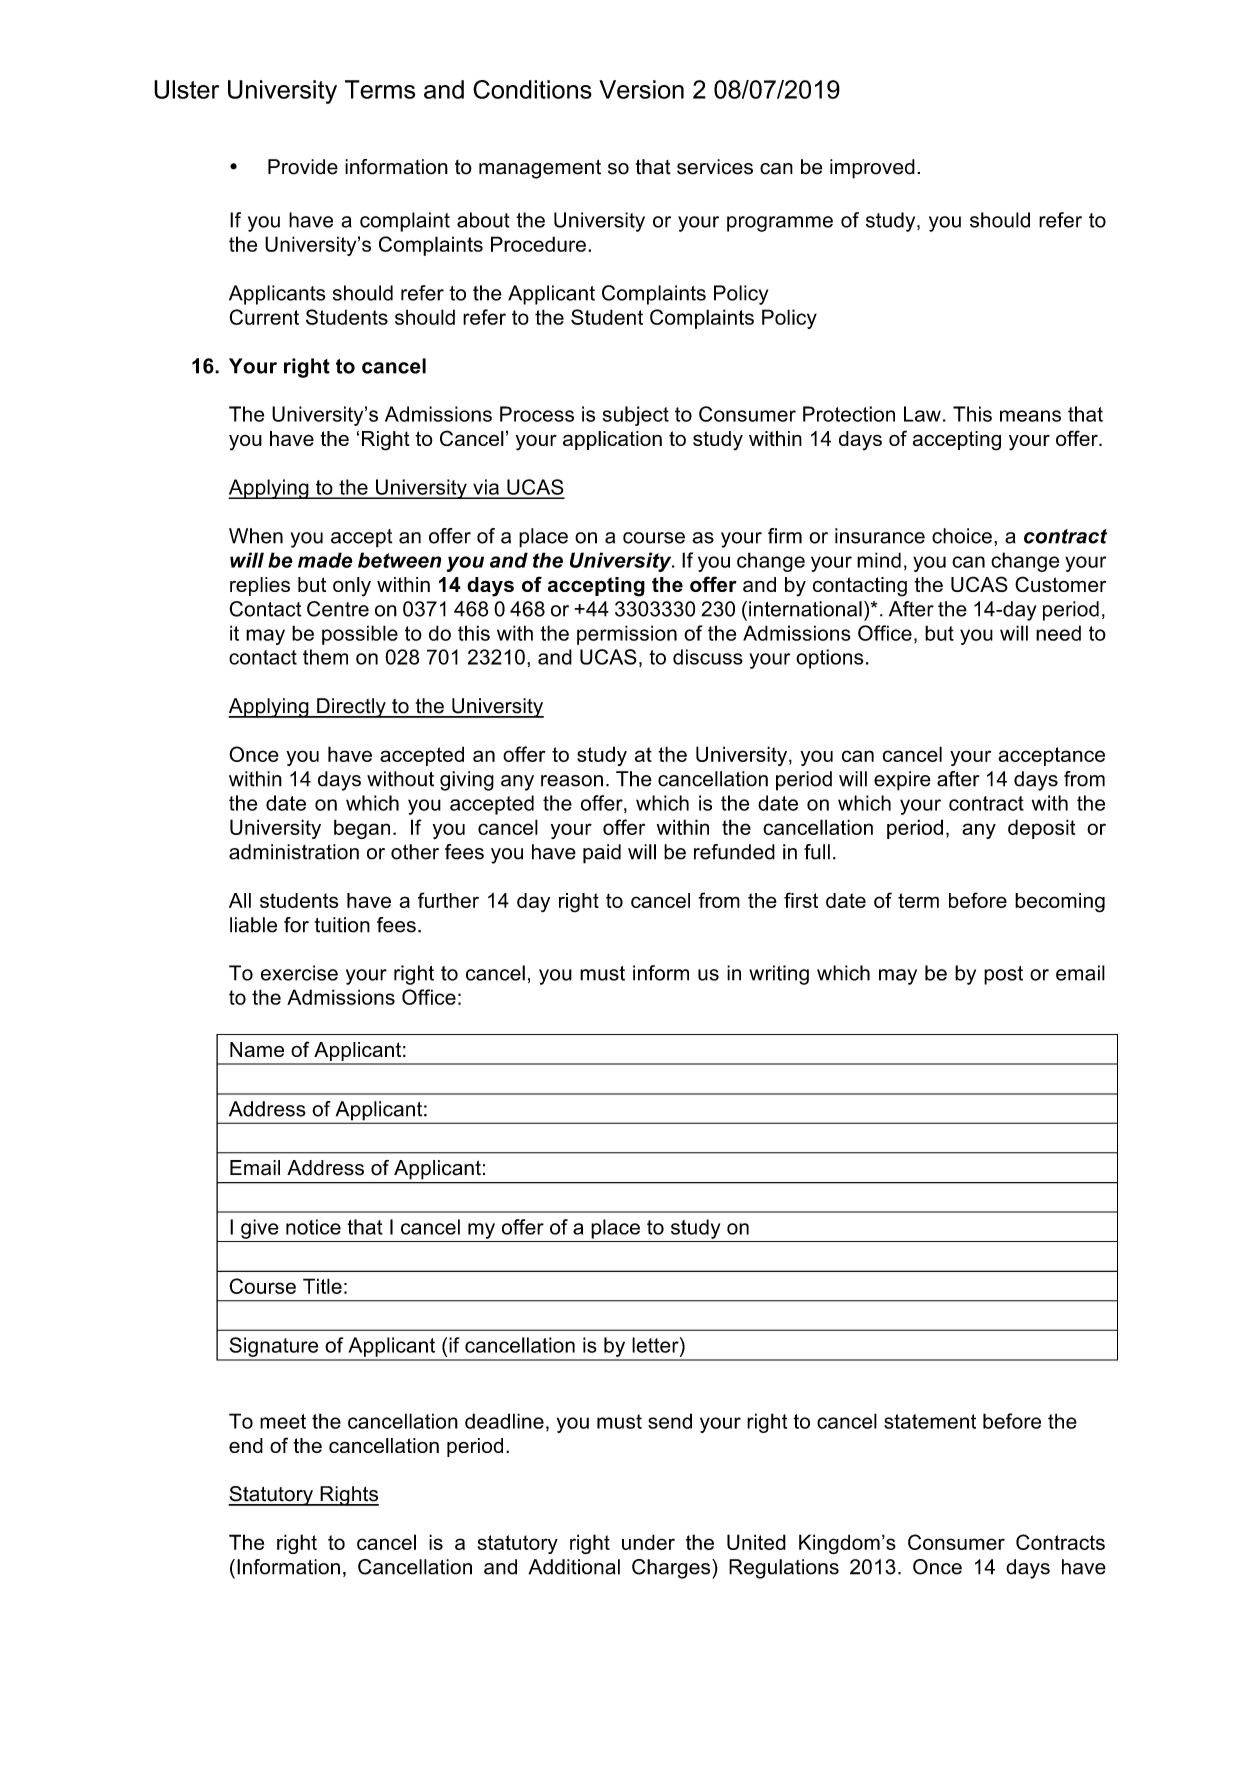  What do you see at coordinates (872, 169) in the screenshot?
I see `improved` at bounding box center [872, 169].
